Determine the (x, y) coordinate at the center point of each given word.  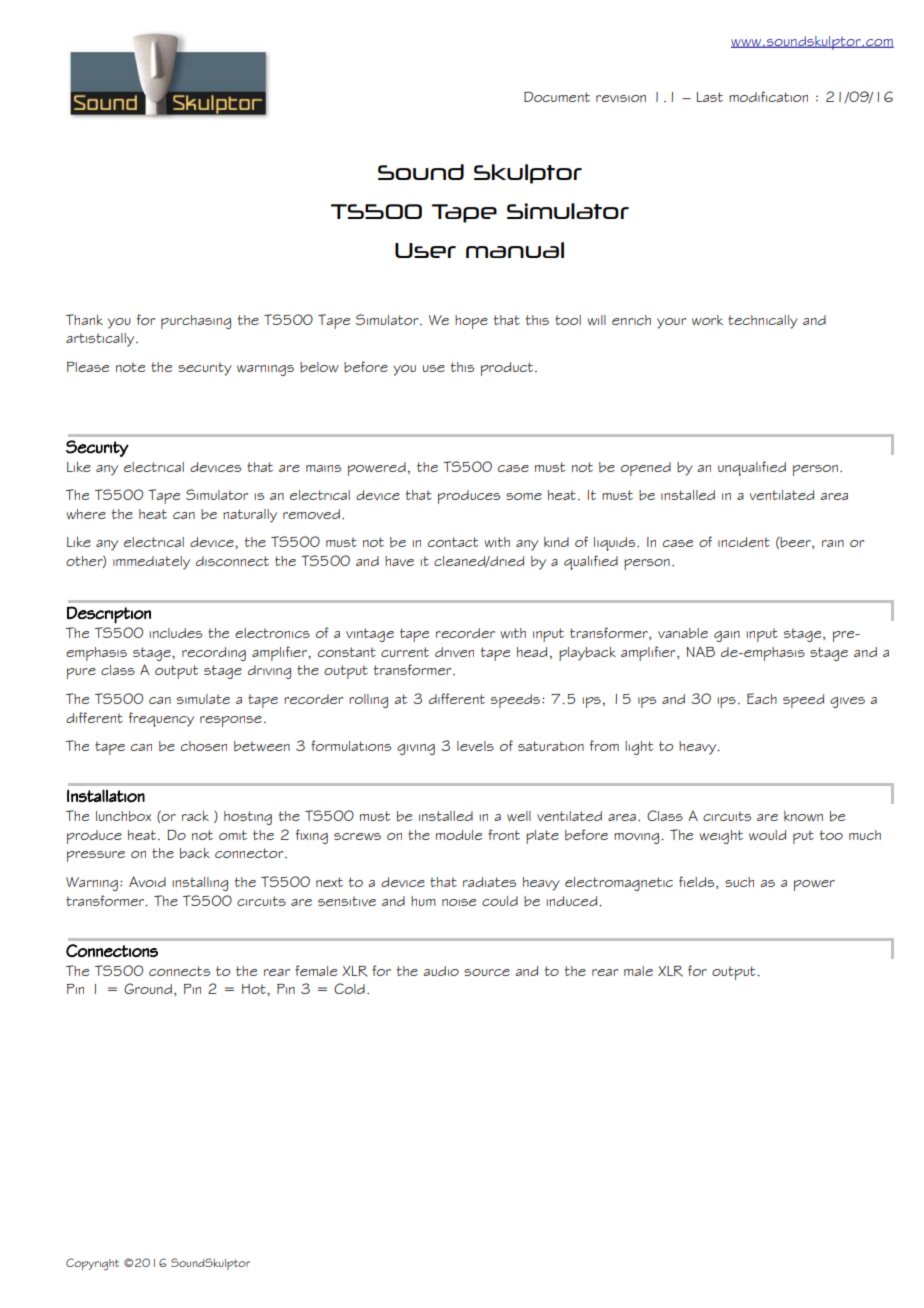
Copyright (92, 1264)
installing (200, 884)
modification (768, 96)
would (767, 835)
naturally (250, 516)
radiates (489, 882)
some (524, 496)
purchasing (196, 322)
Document (557, 96)
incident (744, 542)
